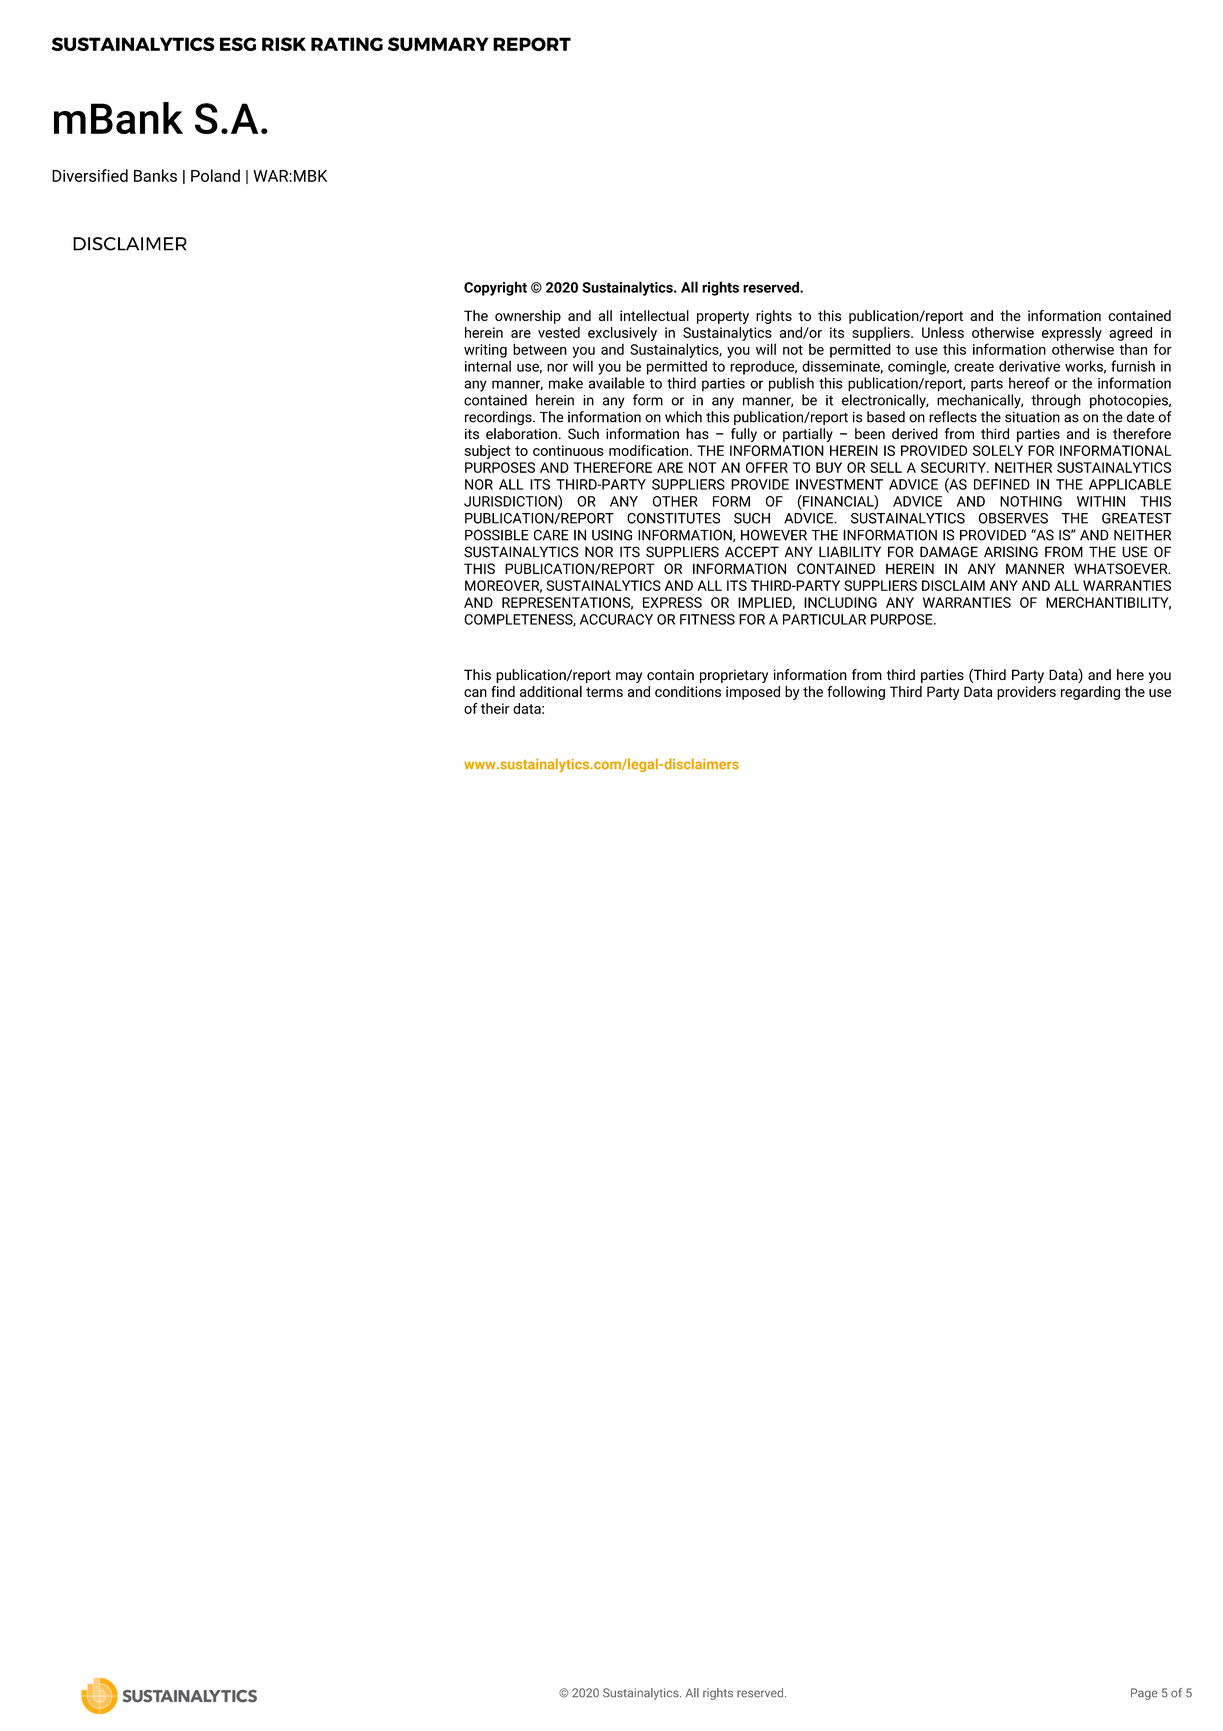 The height and width of the page is (1731, 1223). What do you see at coordinates (438, 44) in the page?
I see `SUMMARY` at bounding box center [438, 44].
